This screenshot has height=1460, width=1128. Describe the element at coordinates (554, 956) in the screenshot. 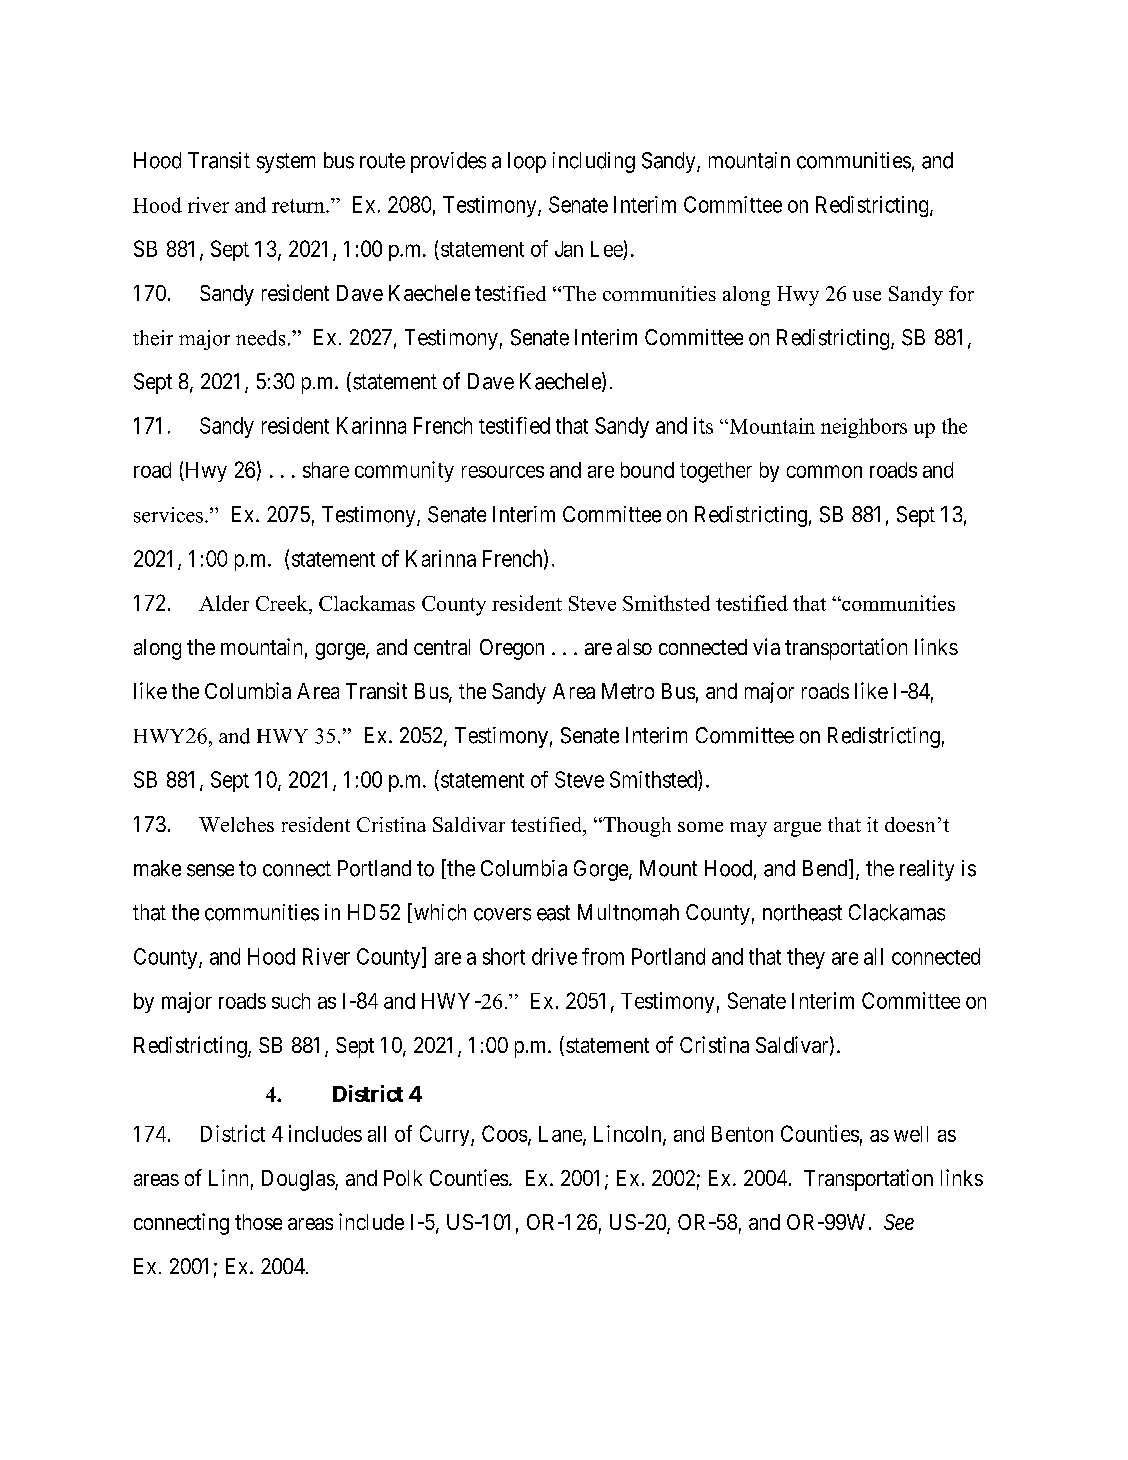

I see `drive` at that location.
